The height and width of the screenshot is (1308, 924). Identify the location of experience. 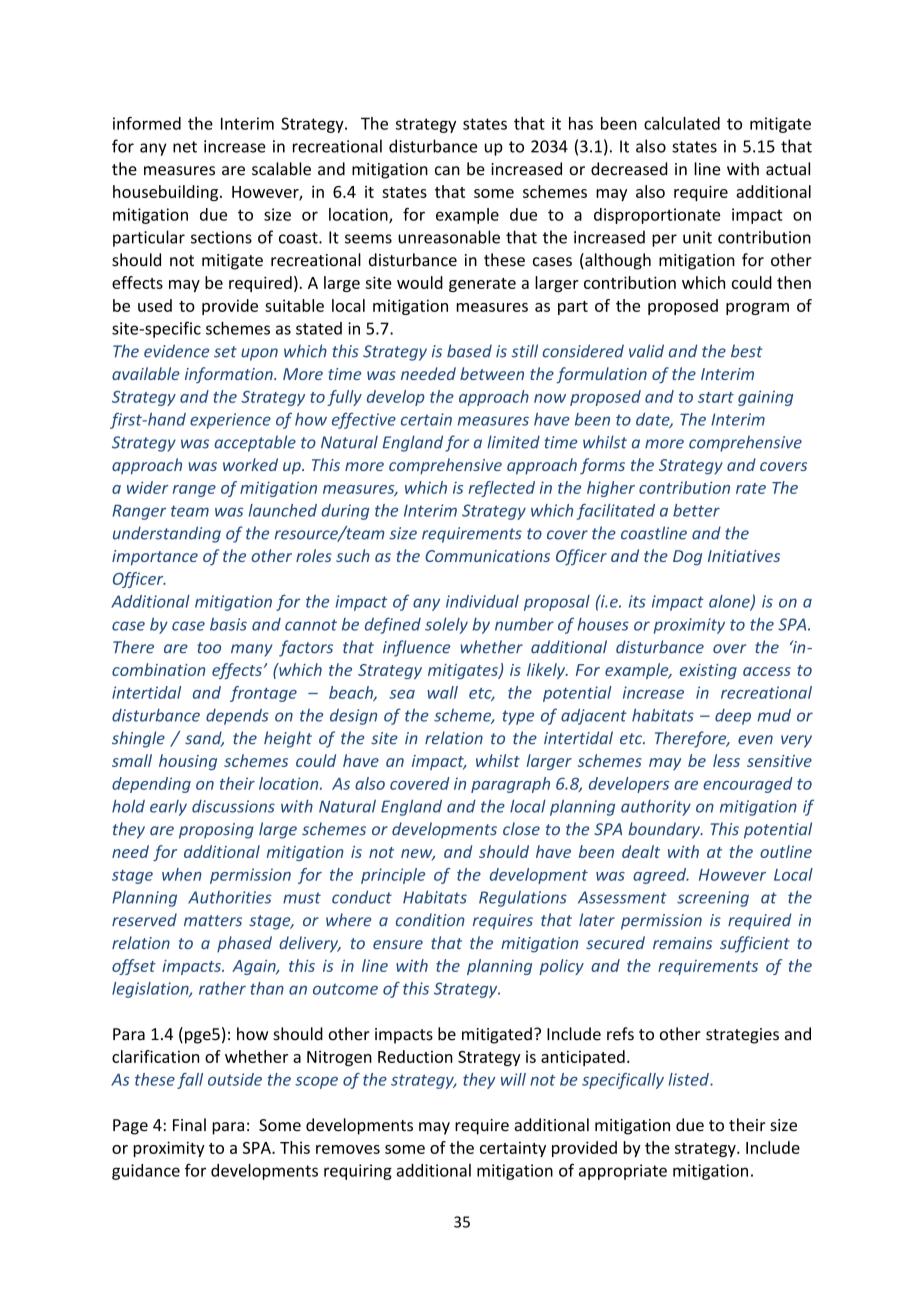
(230, 421).
